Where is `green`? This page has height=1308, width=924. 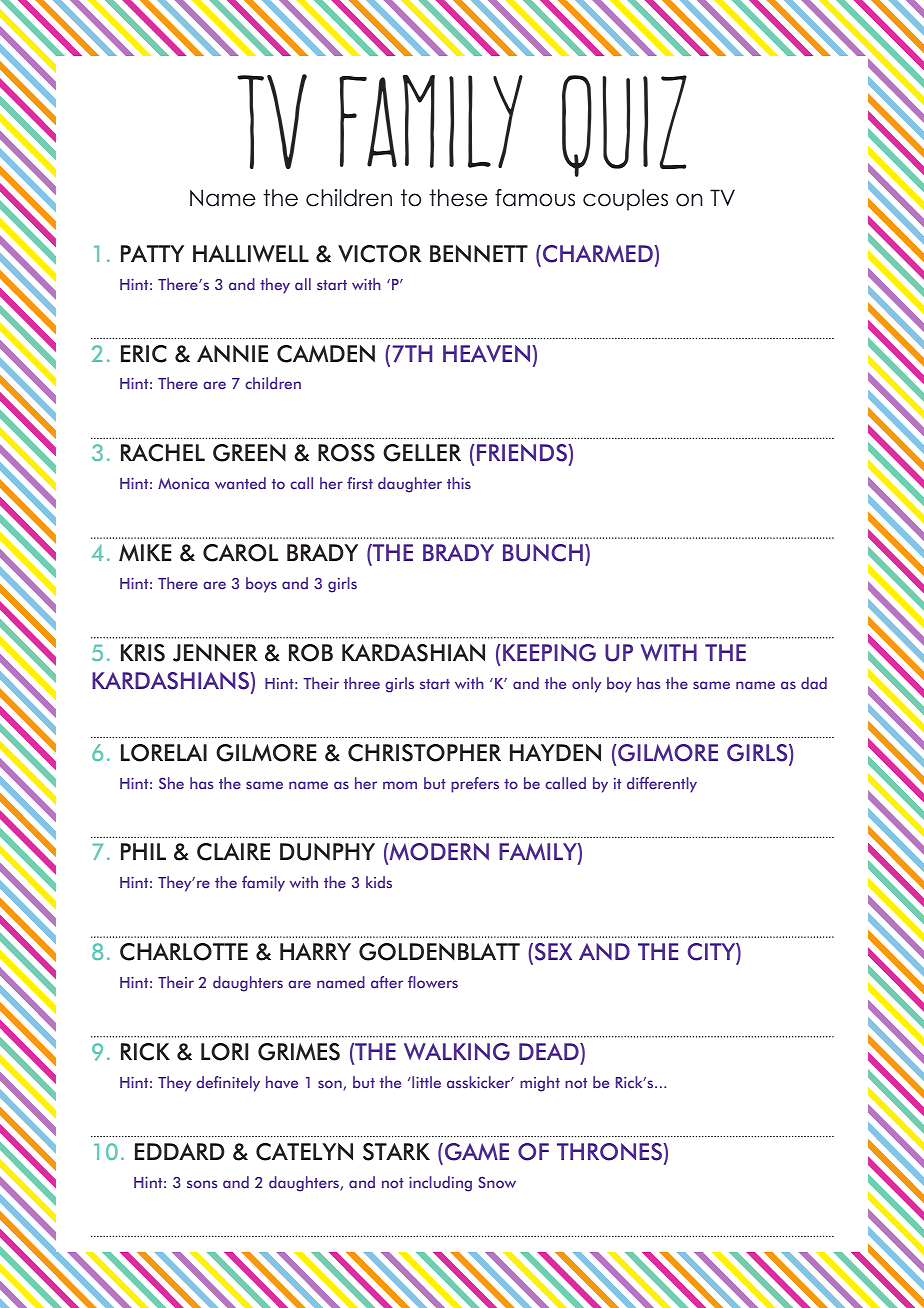
green is located at coordinates (249, 453).
